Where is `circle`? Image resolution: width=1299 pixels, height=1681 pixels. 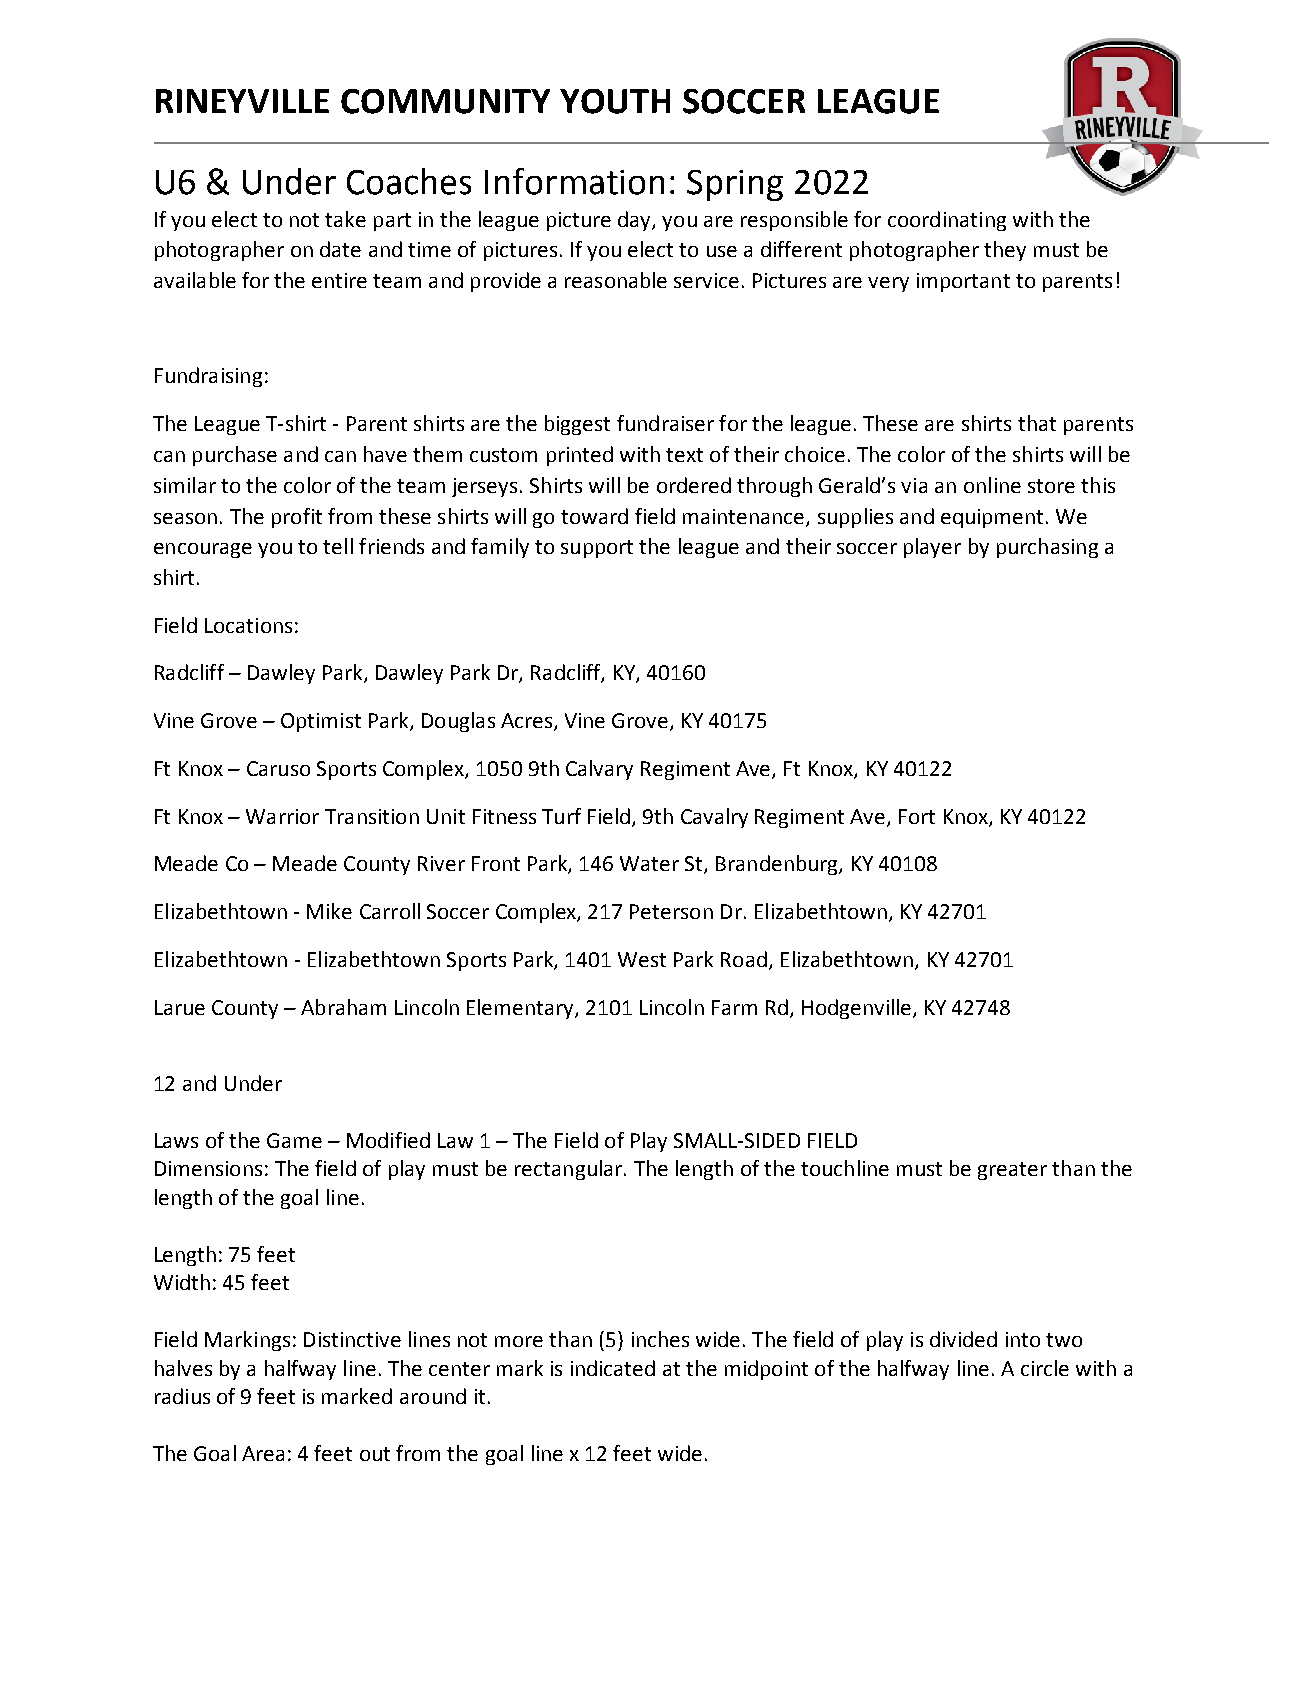 circle is located at coordinates (1045, 1368).
